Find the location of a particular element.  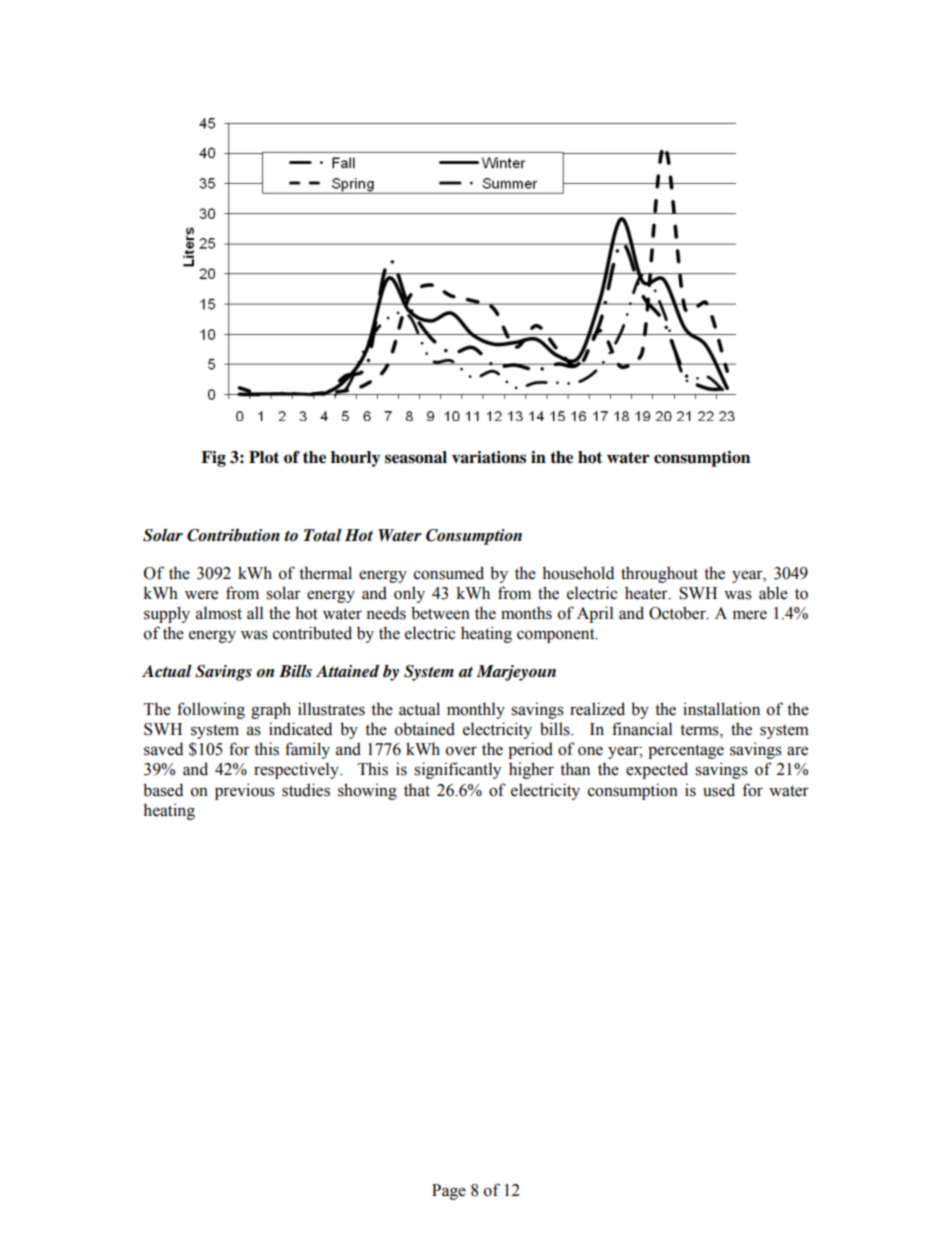

variations is located at coordinates (489, 457).
